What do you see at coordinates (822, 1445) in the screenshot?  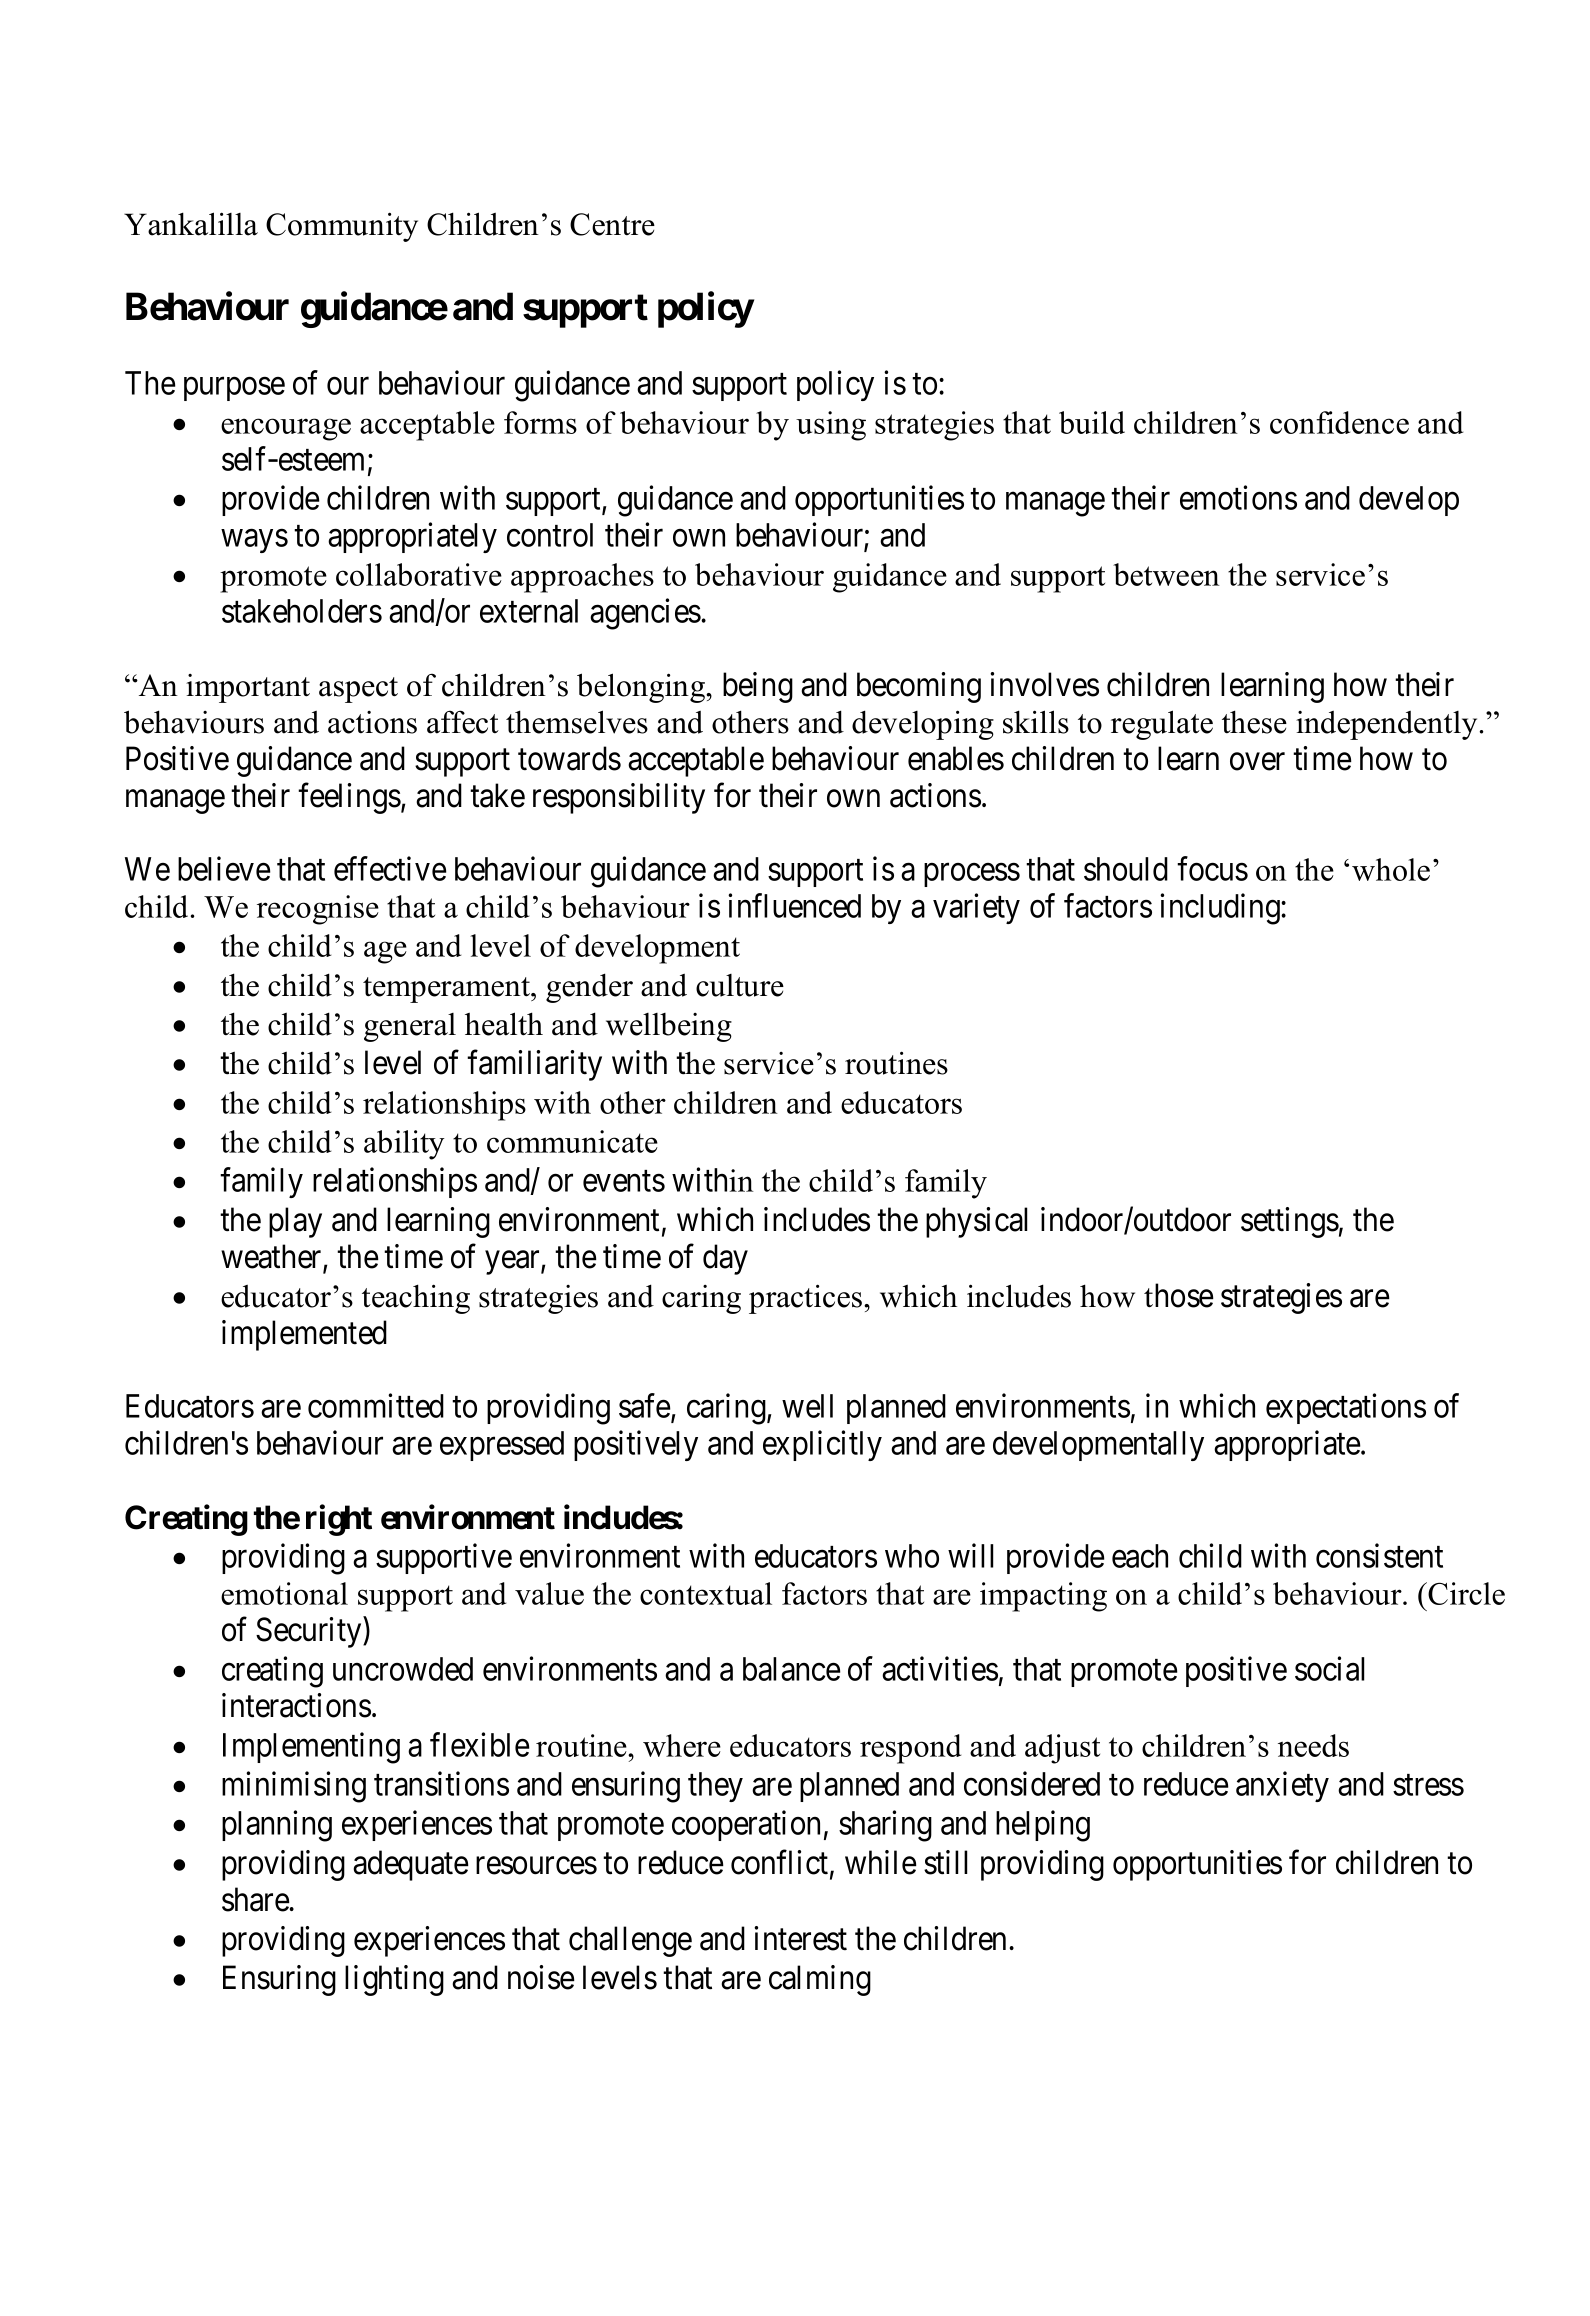 I see `explicitly` at bounding box center [822, 1445].
